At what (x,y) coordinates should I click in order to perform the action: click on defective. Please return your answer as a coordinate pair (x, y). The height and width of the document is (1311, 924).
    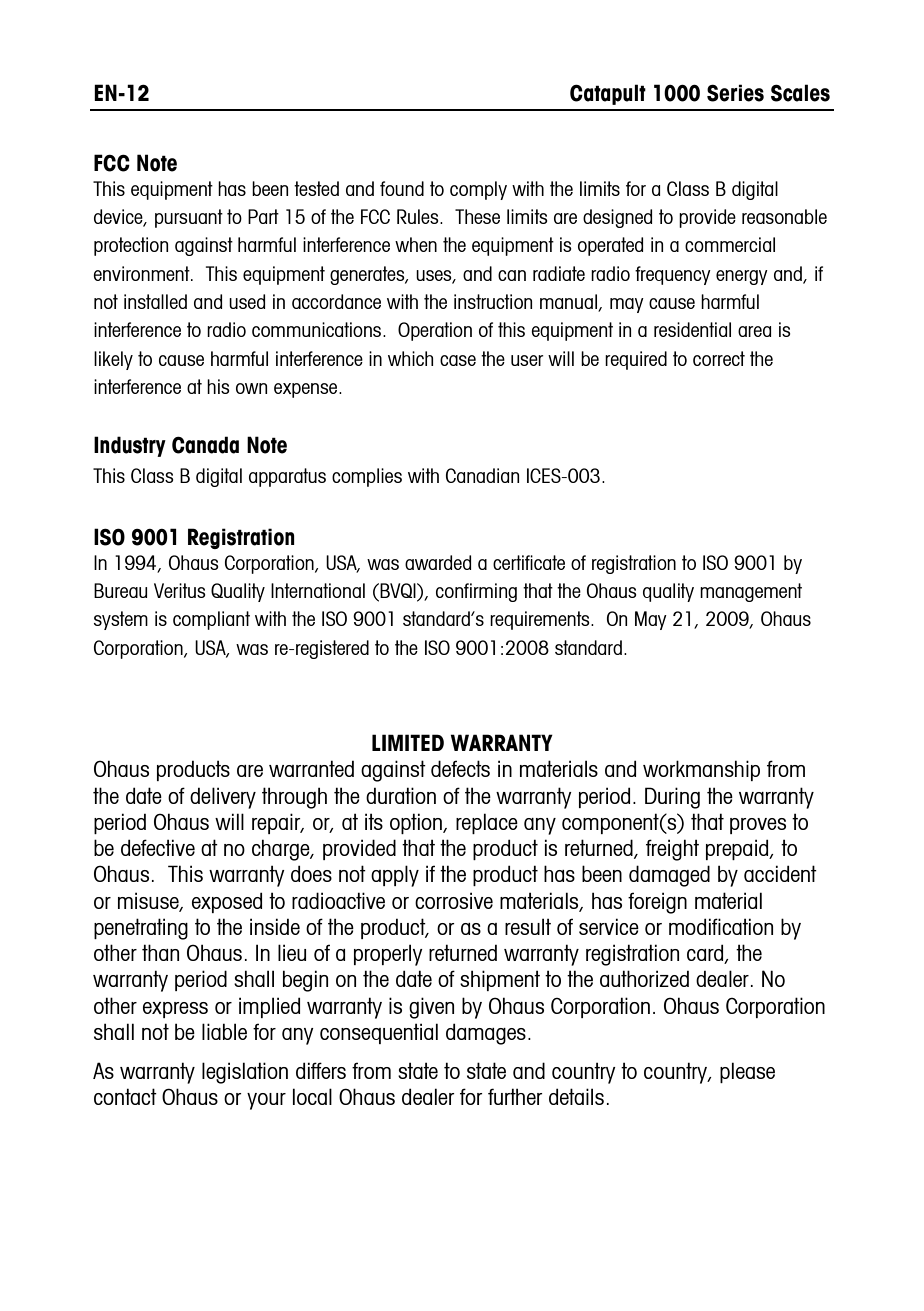
    Looking at the image, I should click on (158, 847).
